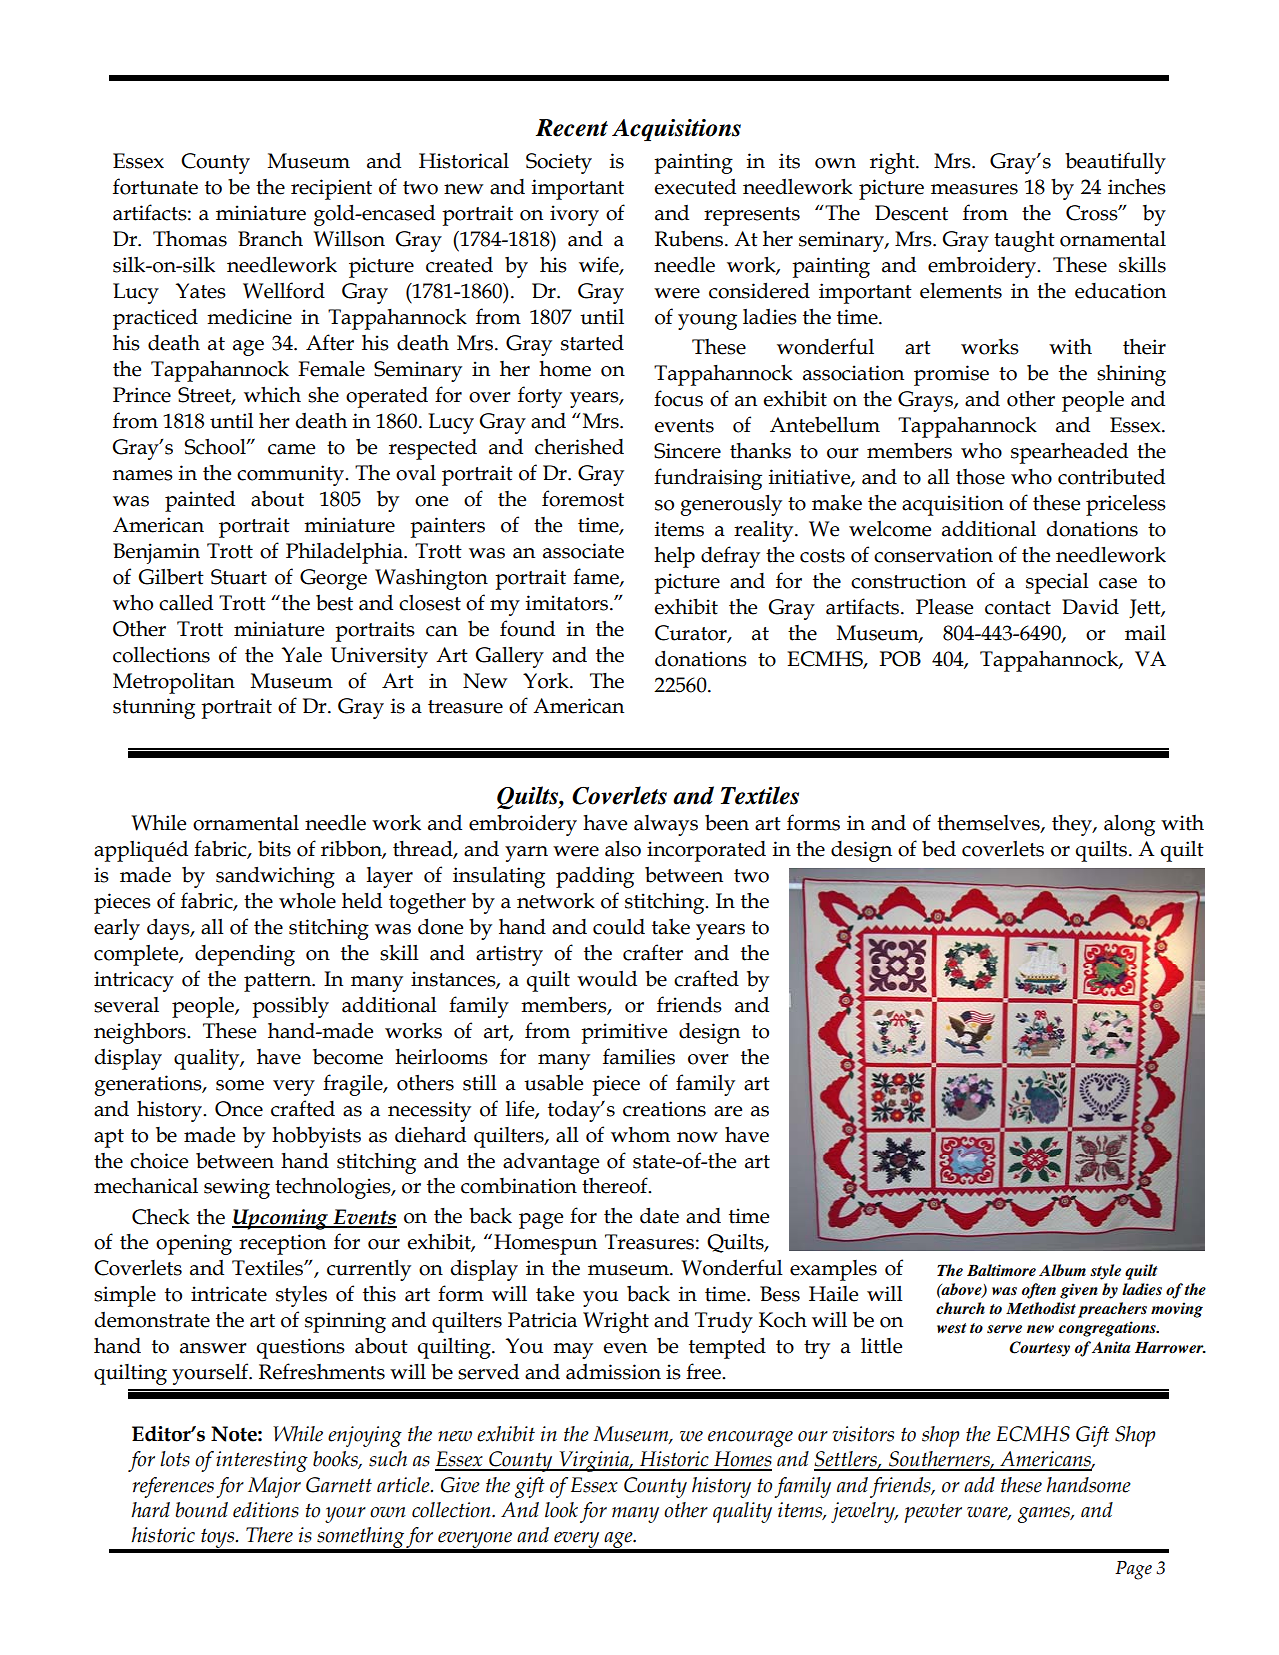 This screenshot has width=1279, height=1655. What do you see at coordinates (989, 823) in the screenshot?
I see `themselves` at bounding box center [989, 823].
